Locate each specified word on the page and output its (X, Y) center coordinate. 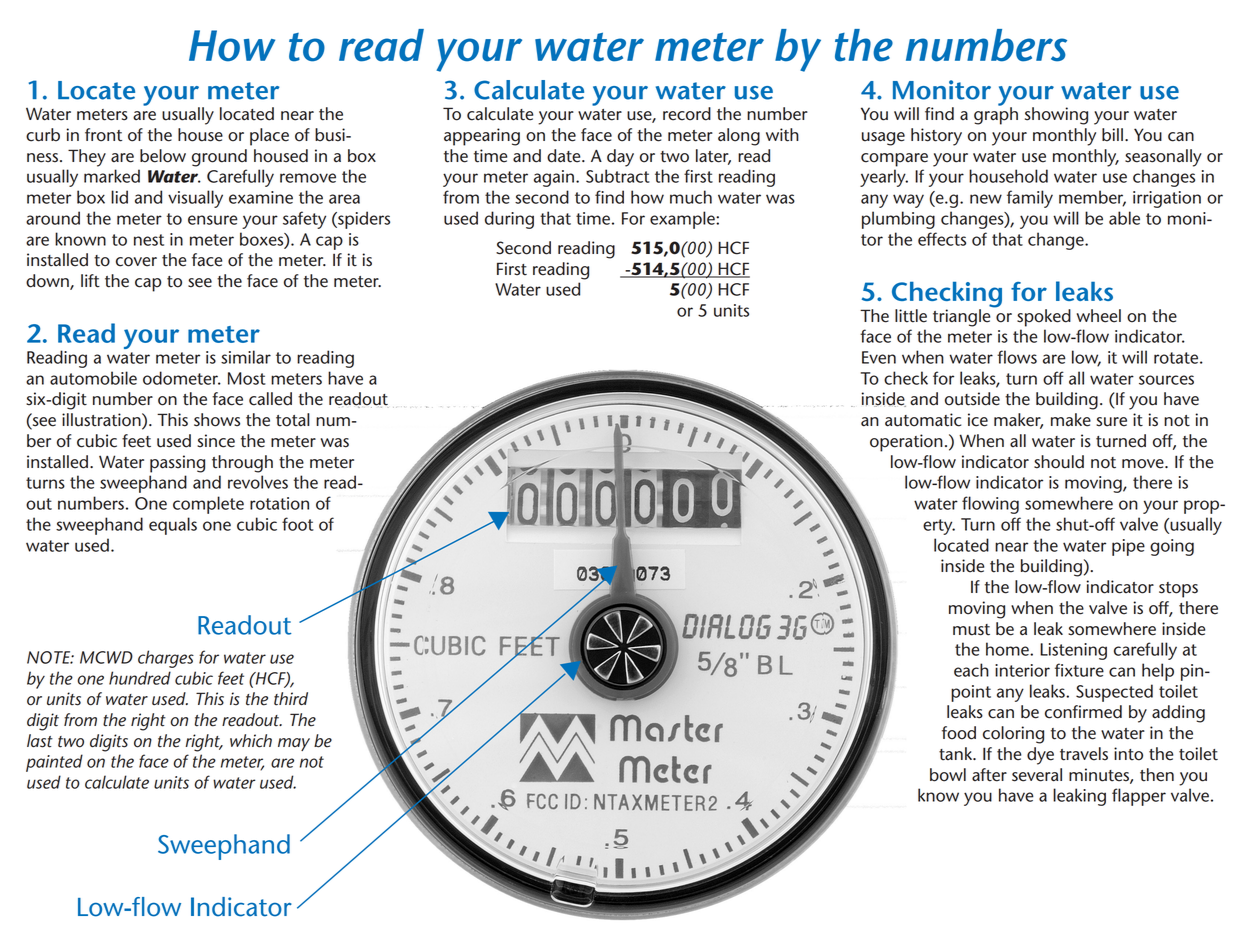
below (163, 156)
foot (298, 524)
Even (879, 357)
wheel (1099, 316)
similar (246, 357)
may (294, 744)
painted (54, 763)
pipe (1128, 547)
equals (173, 526)
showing (1056, 116)
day (620, 158)
